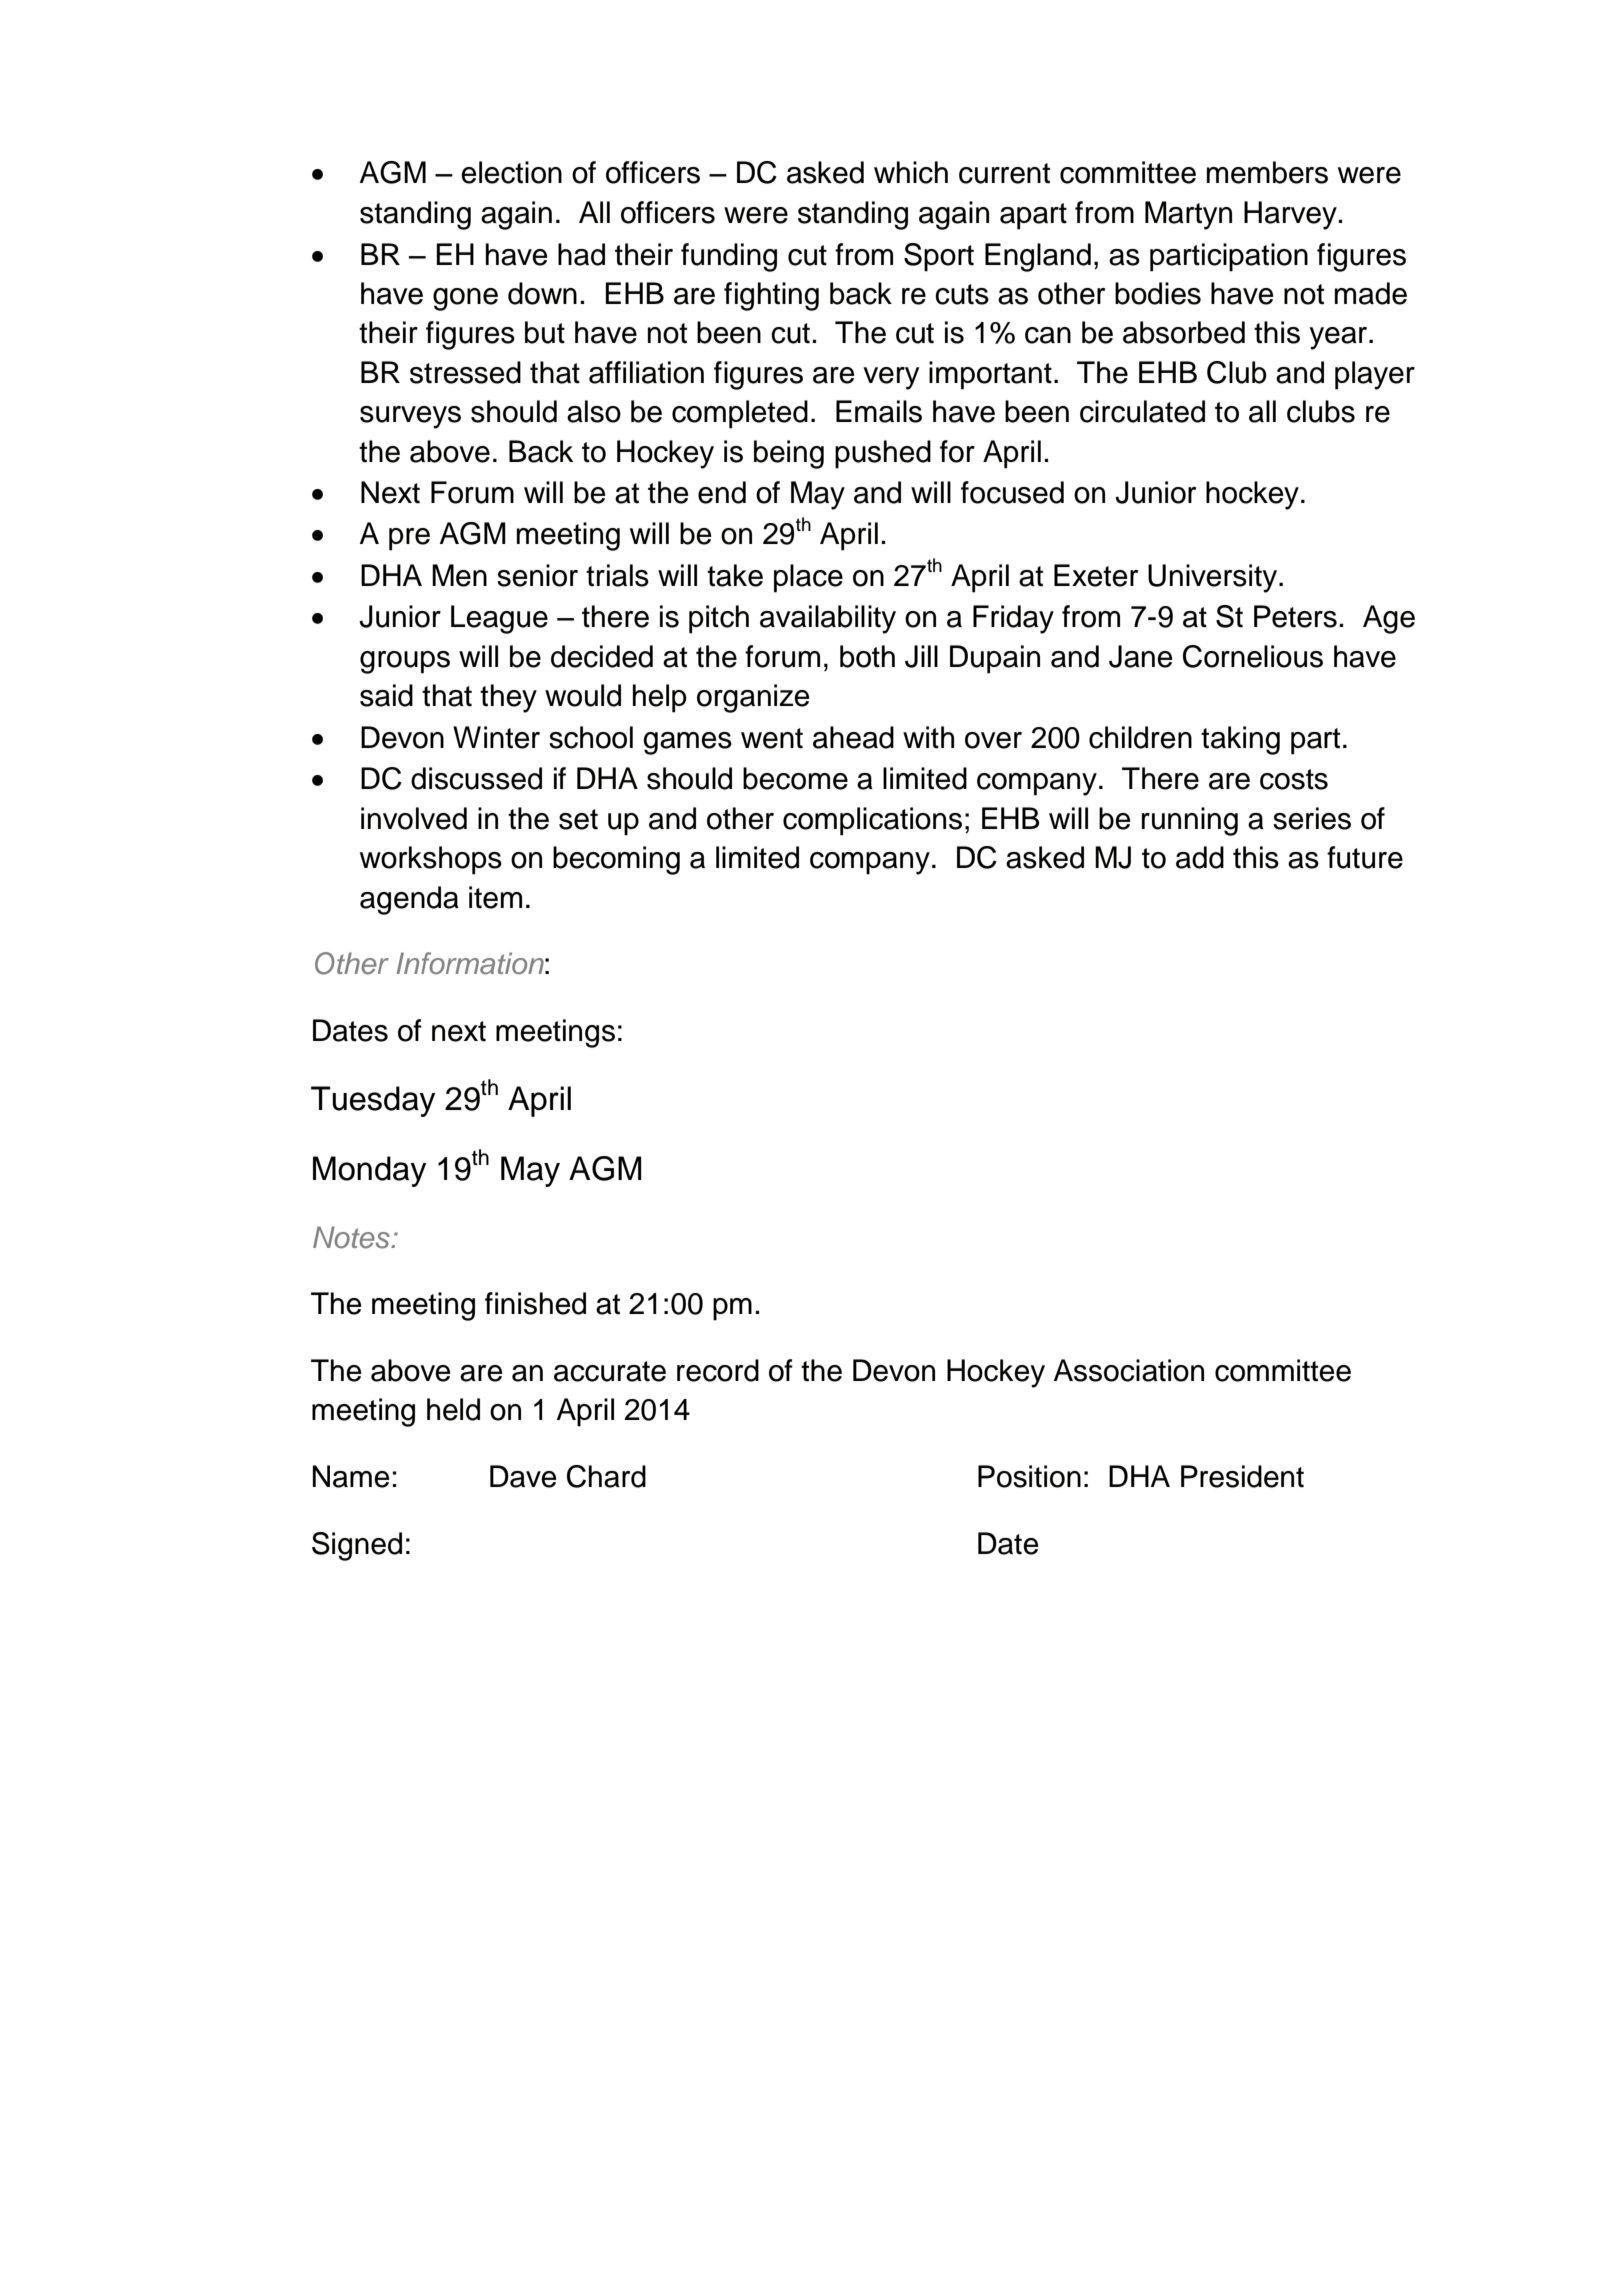  Describe the element at coordinates (523, 1476) in the screenshot. I see `Dave` at that location.
